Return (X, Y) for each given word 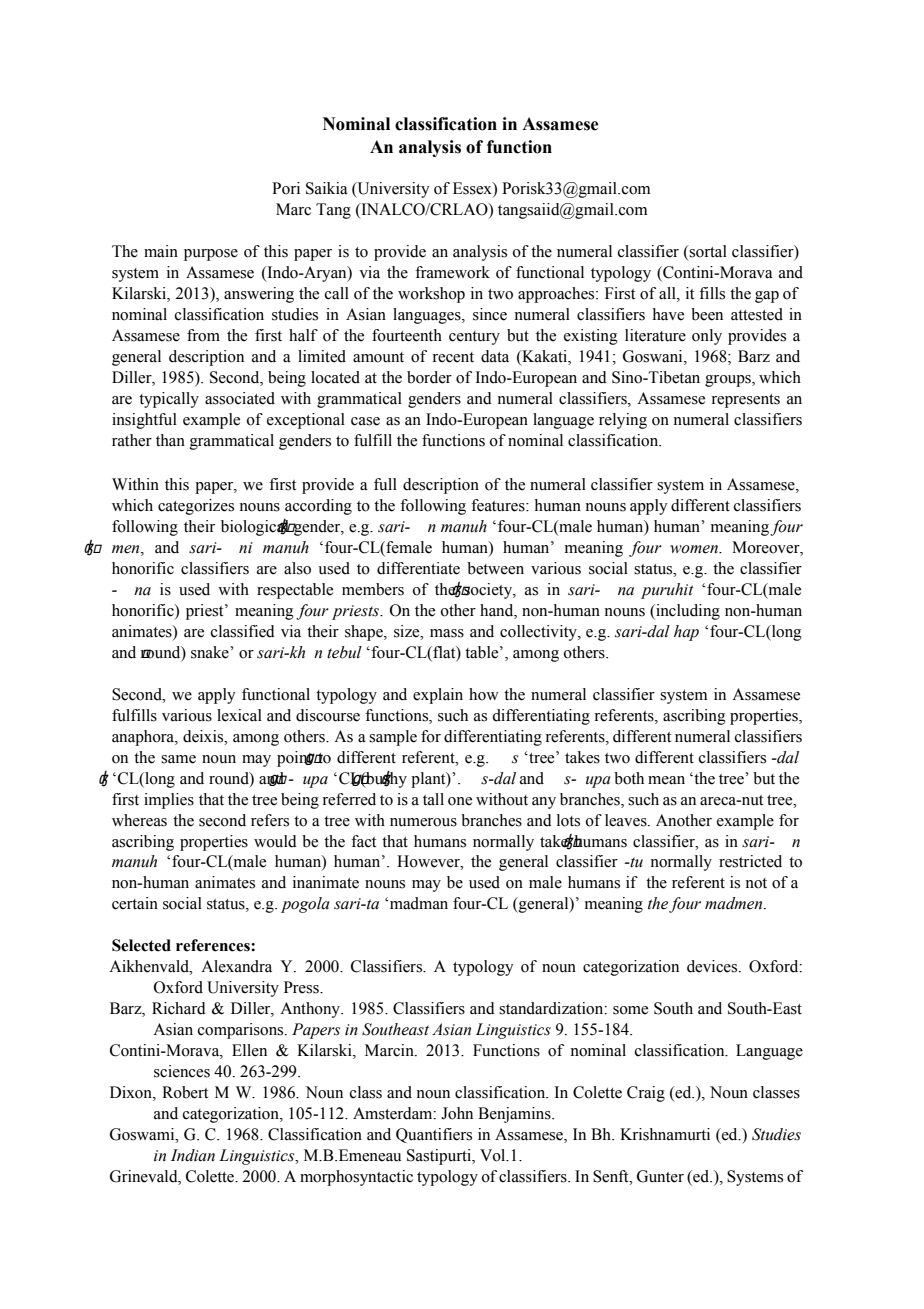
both (629, 778)
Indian (193, 1155)
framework (452, 272)
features (499, 505)
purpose (211, 255)
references (214, 945)
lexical (239, 715)
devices (713, 966)
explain (438, 696)
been (707, 314)
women (695, 549)
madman (417, 903)
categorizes (196, 507)
